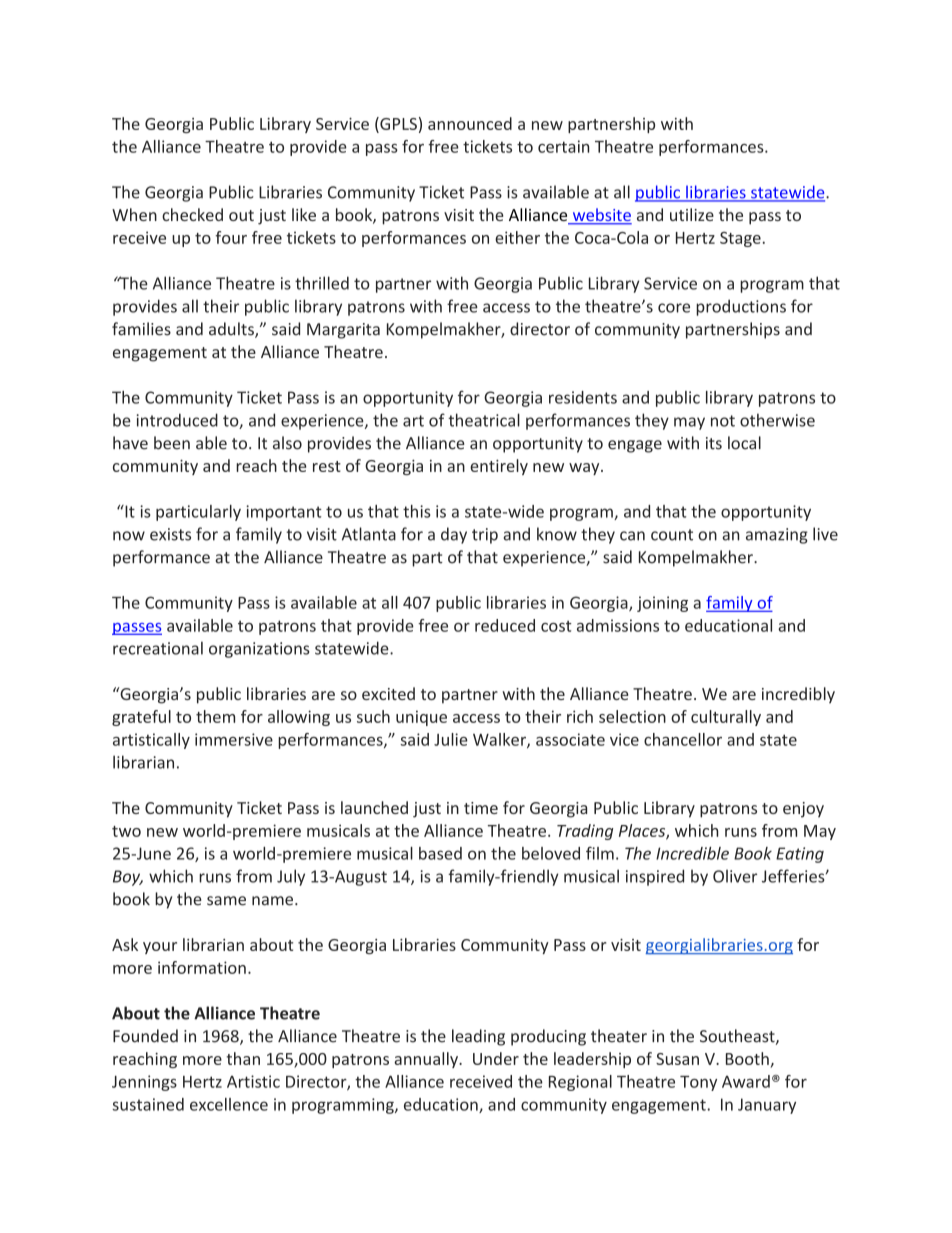  Describe the element at coordinates (484, 420) in the screenshot. I see `theatrical` at that location.
